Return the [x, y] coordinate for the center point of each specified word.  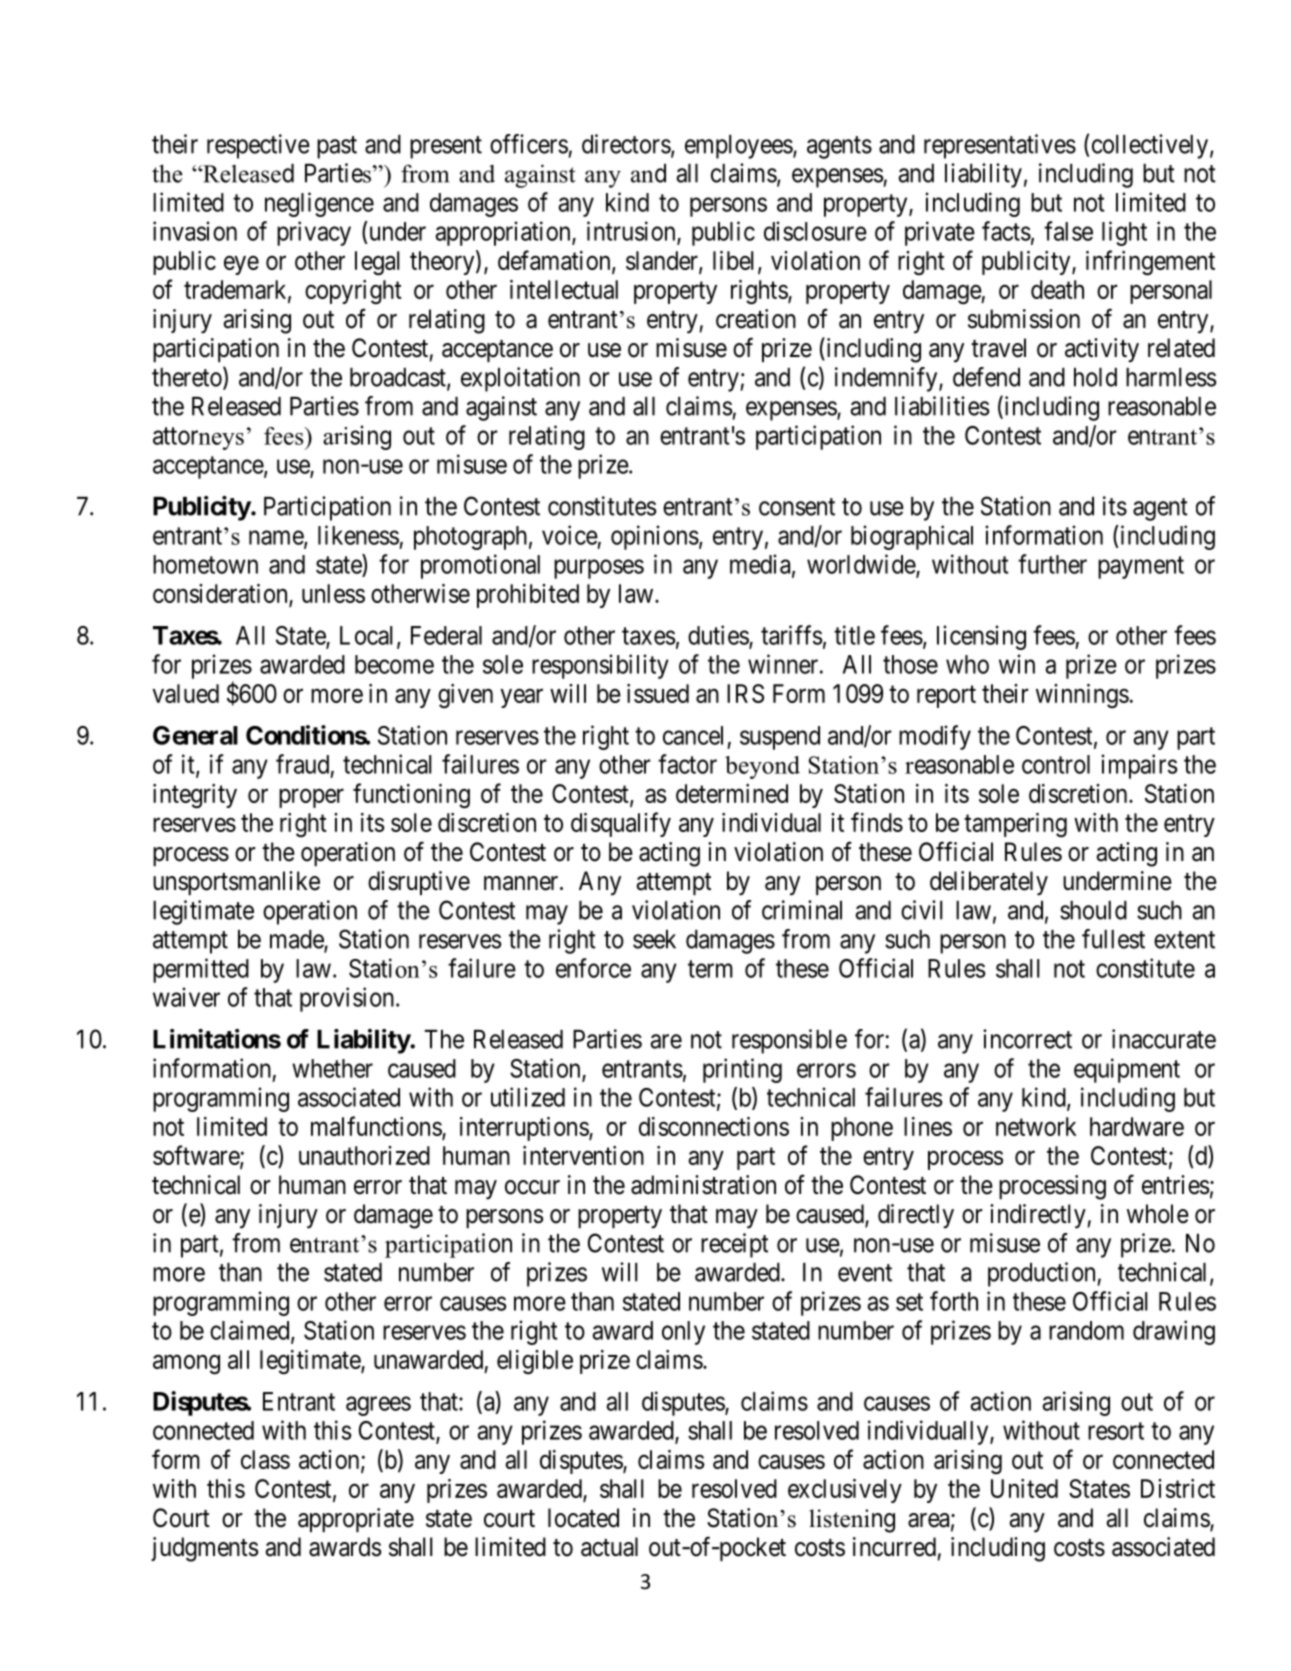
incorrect [1027, 1039]
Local [369, 636]
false [1068, 231]
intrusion [632, 232]
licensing [981, 637]
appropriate [356, 1520]
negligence [319, 204]
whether [332, 1068]
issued [658, 693]
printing [742, 1070]
